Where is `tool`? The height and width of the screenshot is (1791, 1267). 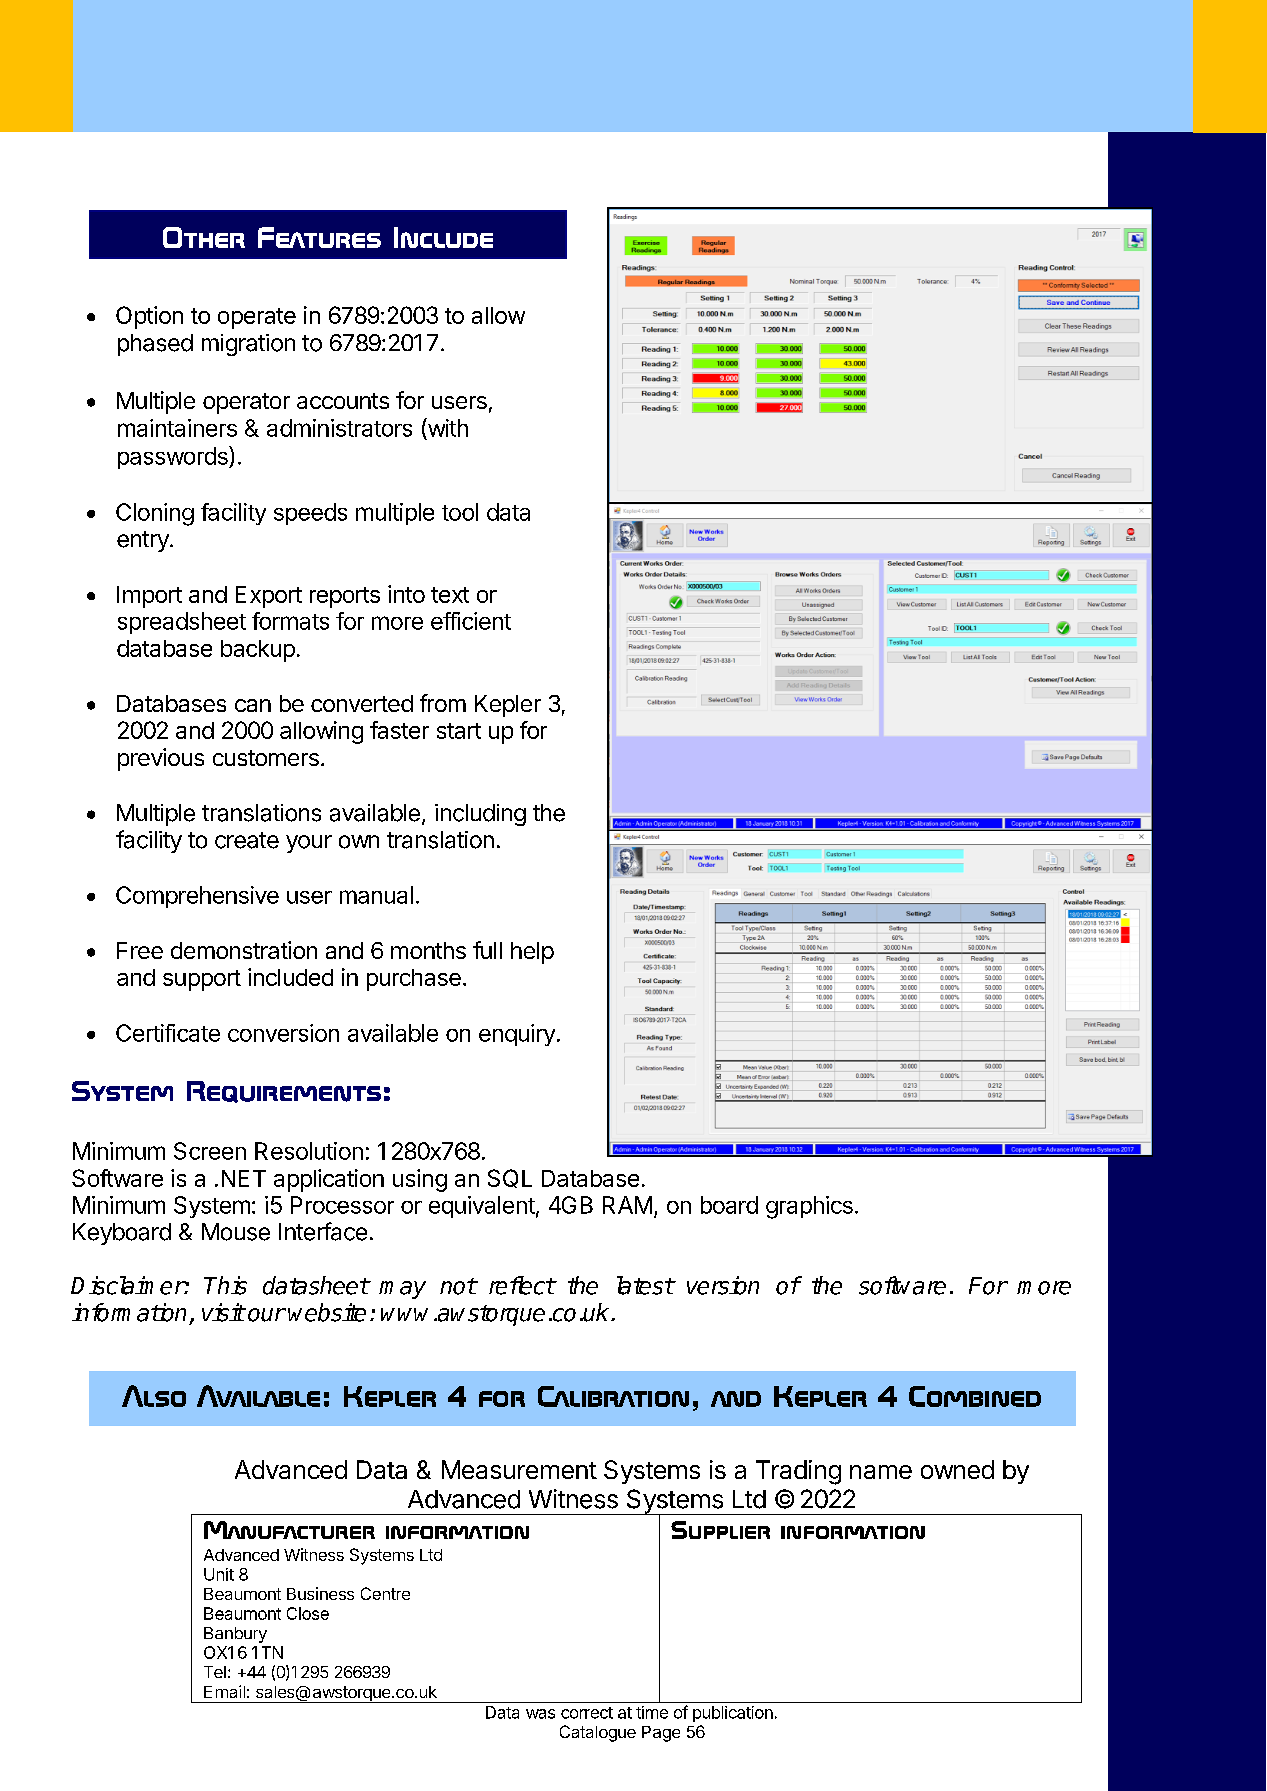 tool is located at coordinates (460, 512).
